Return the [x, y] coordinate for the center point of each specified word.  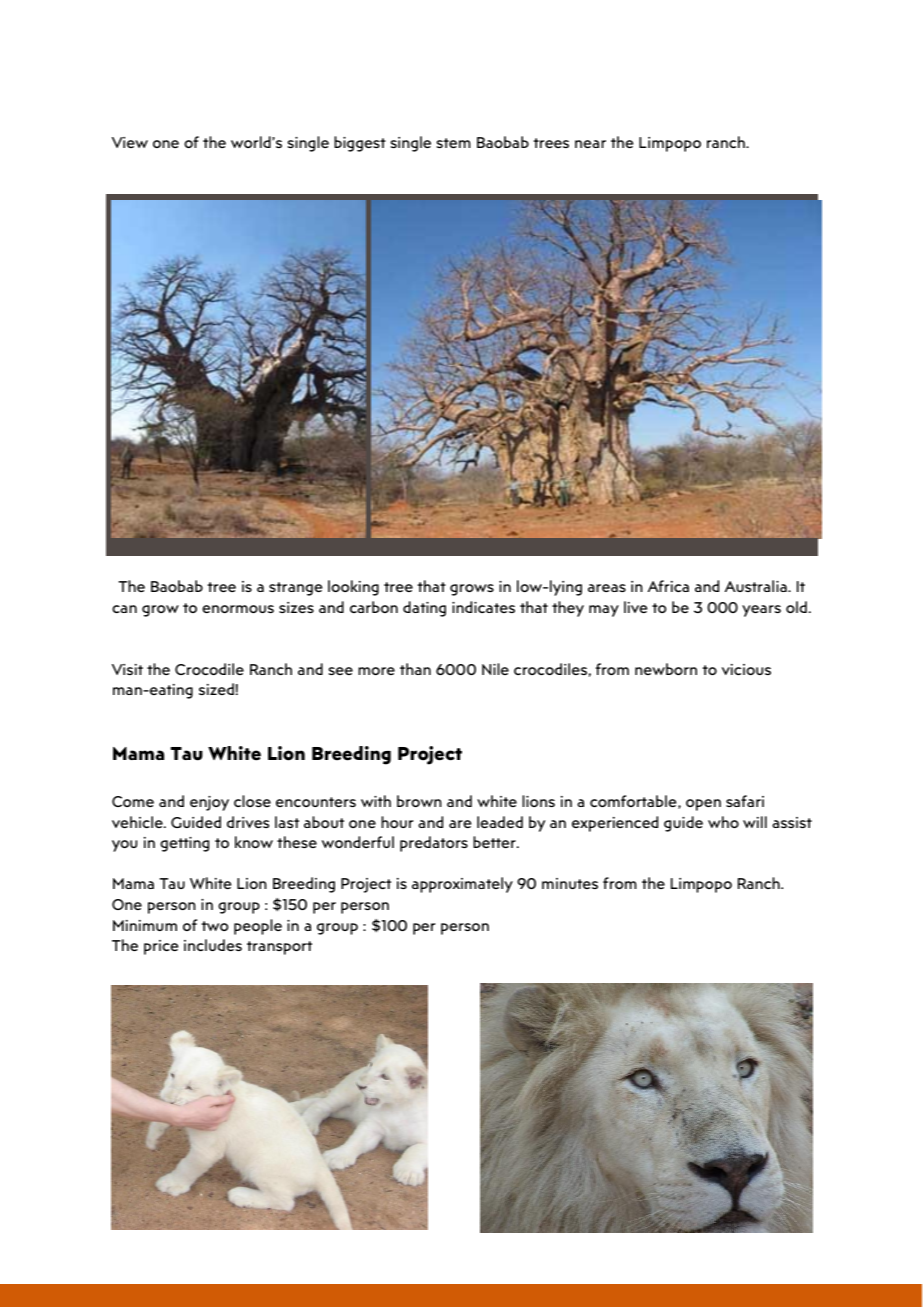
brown [419, 801]
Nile [495, 669]
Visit [127, 669]
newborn [666, 669]
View [130, 142]
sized [216, 689]
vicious [746, 669]
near [590, 144]
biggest [360, 144]
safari [745, 801]
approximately [462, 885]
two [215, 926]
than [415, 669]
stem [454, 143]
